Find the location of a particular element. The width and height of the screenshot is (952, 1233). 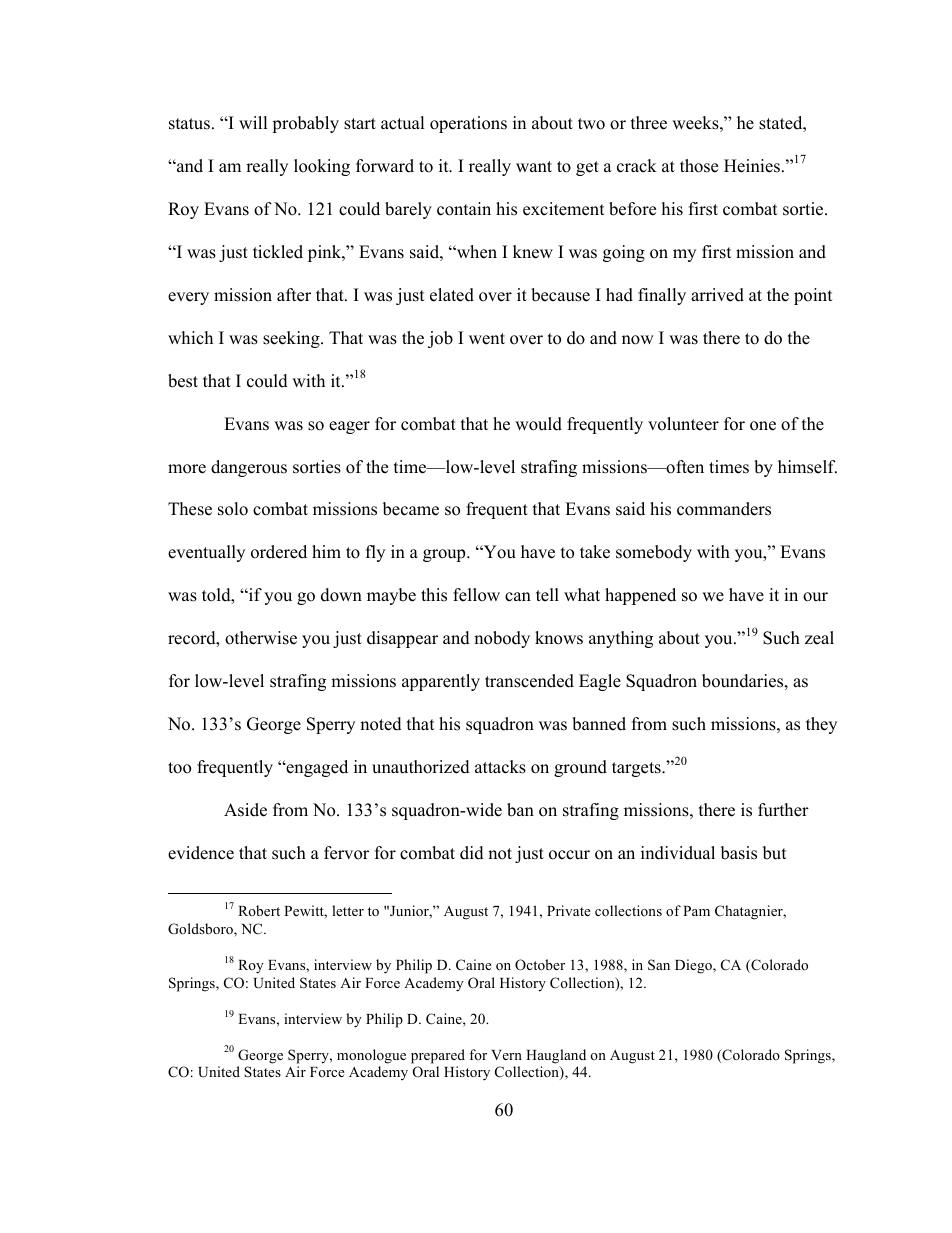

ordered is located at coordinates (279, 552).
